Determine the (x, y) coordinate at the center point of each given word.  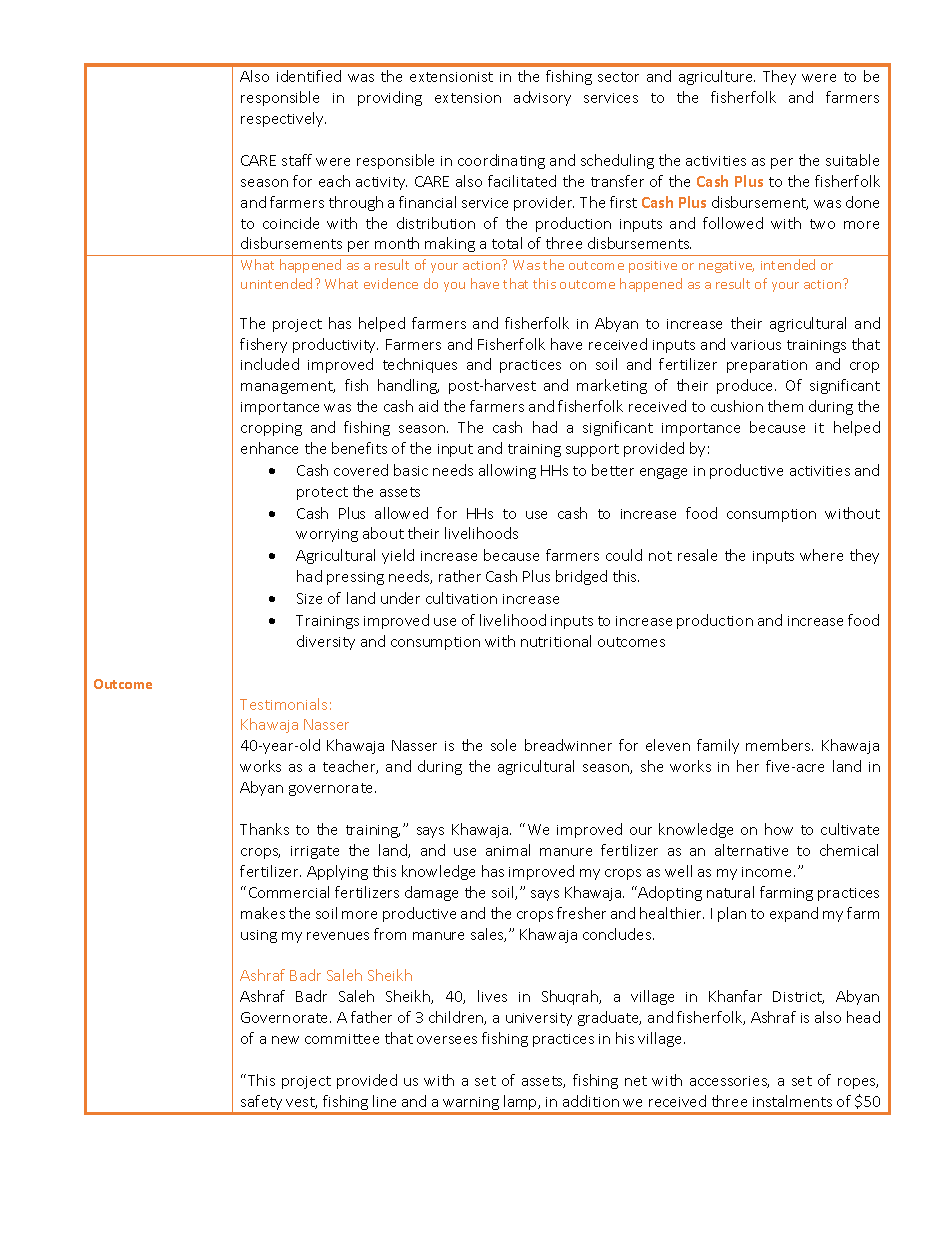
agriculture (717, 77)
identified (309, 76)
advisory (542, 98)
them (785, 406)
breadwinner (568, 745)
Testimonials (283, 704)
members (779, 745)
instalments (792, 1101)
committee (342, 1039)
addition (591, 1101)
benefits (359, 448)
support (592, 450)
